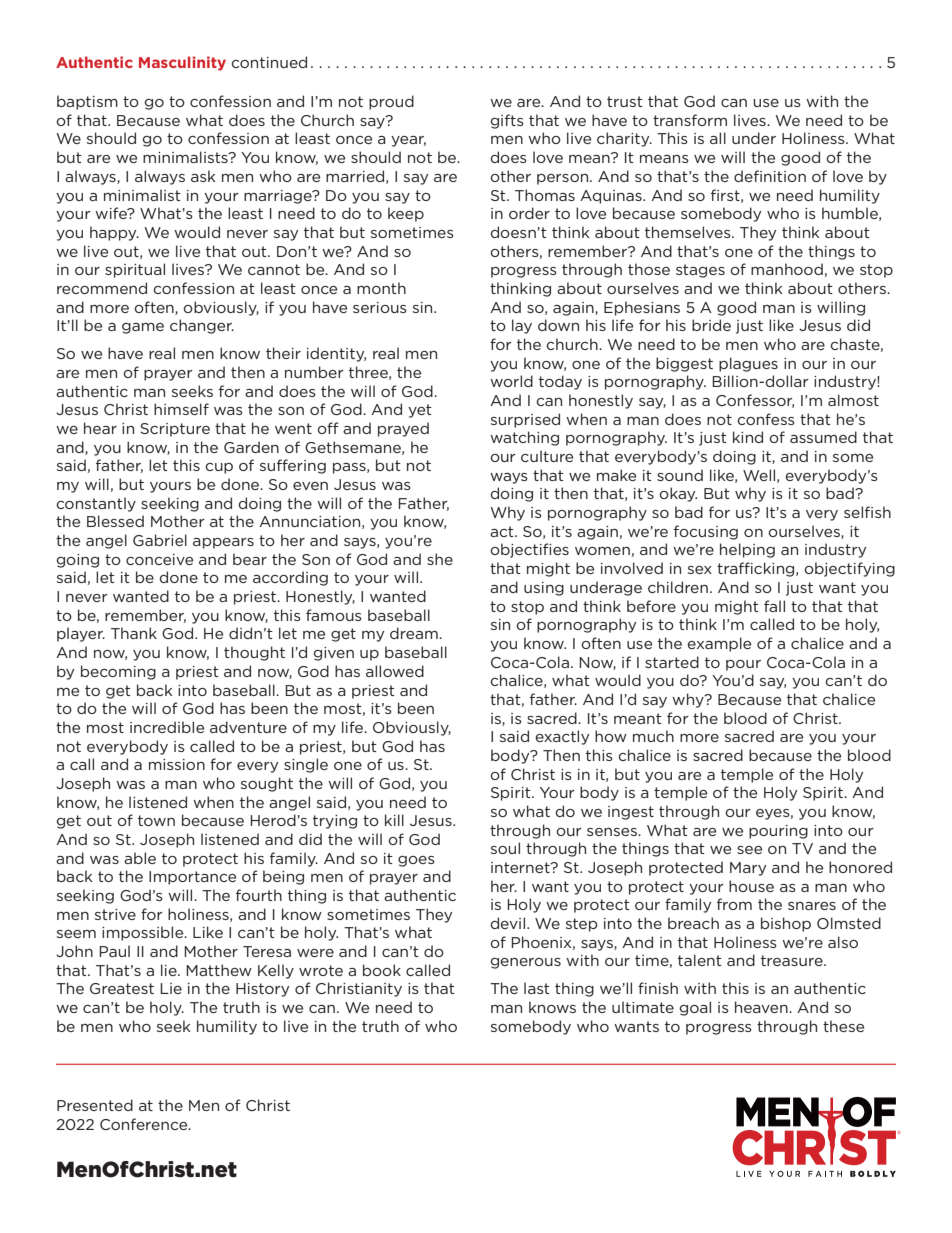 This page has width=952, height=1233. I want to click on surprised, so click(525, 420).
